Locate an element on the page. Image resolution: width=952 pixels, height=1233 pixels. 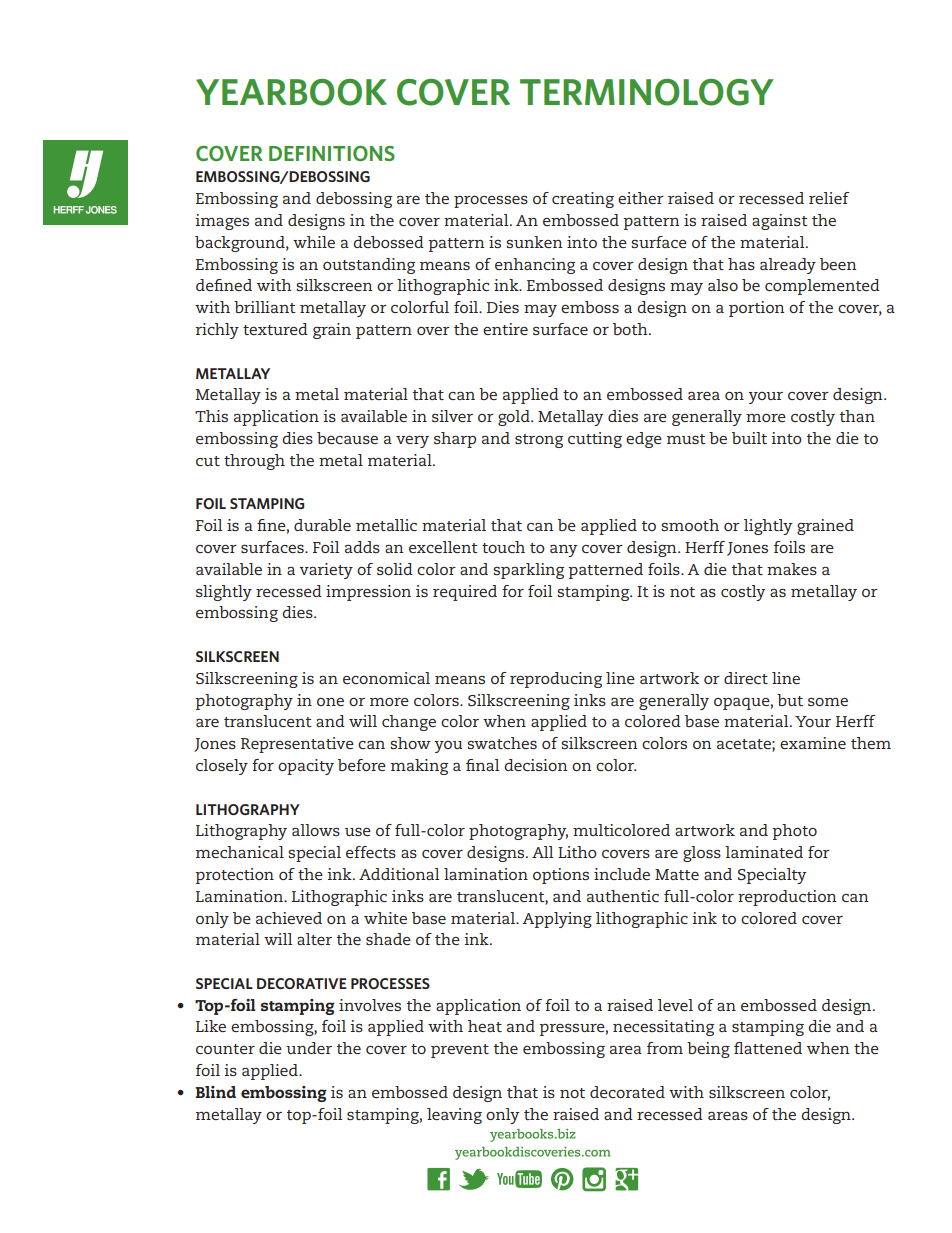
laminated is located at coordinates (764, 852).
